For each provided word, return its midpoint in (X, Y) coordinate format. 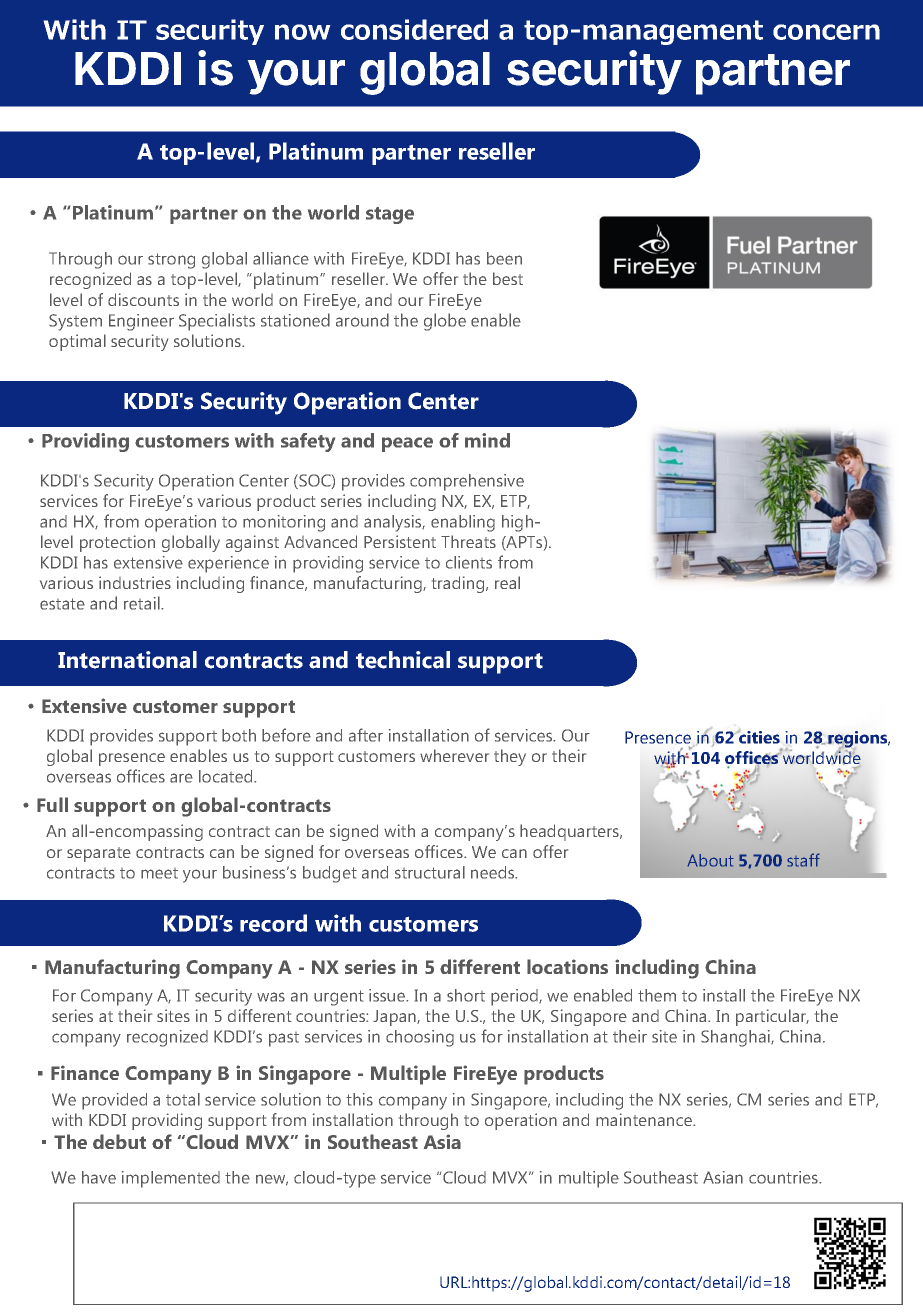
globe (445, 322)
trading (459, 584)
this (359, 1099)
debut (119, 1141)
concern (826, 32)
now (303, 32)
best (508, 278)
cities (758, 737)
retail (143, 603)
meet (159, 873)
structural (430, 872)
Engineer (141, 322)
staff (803, 860)
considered (414, 29)
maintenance (645, 1119)
